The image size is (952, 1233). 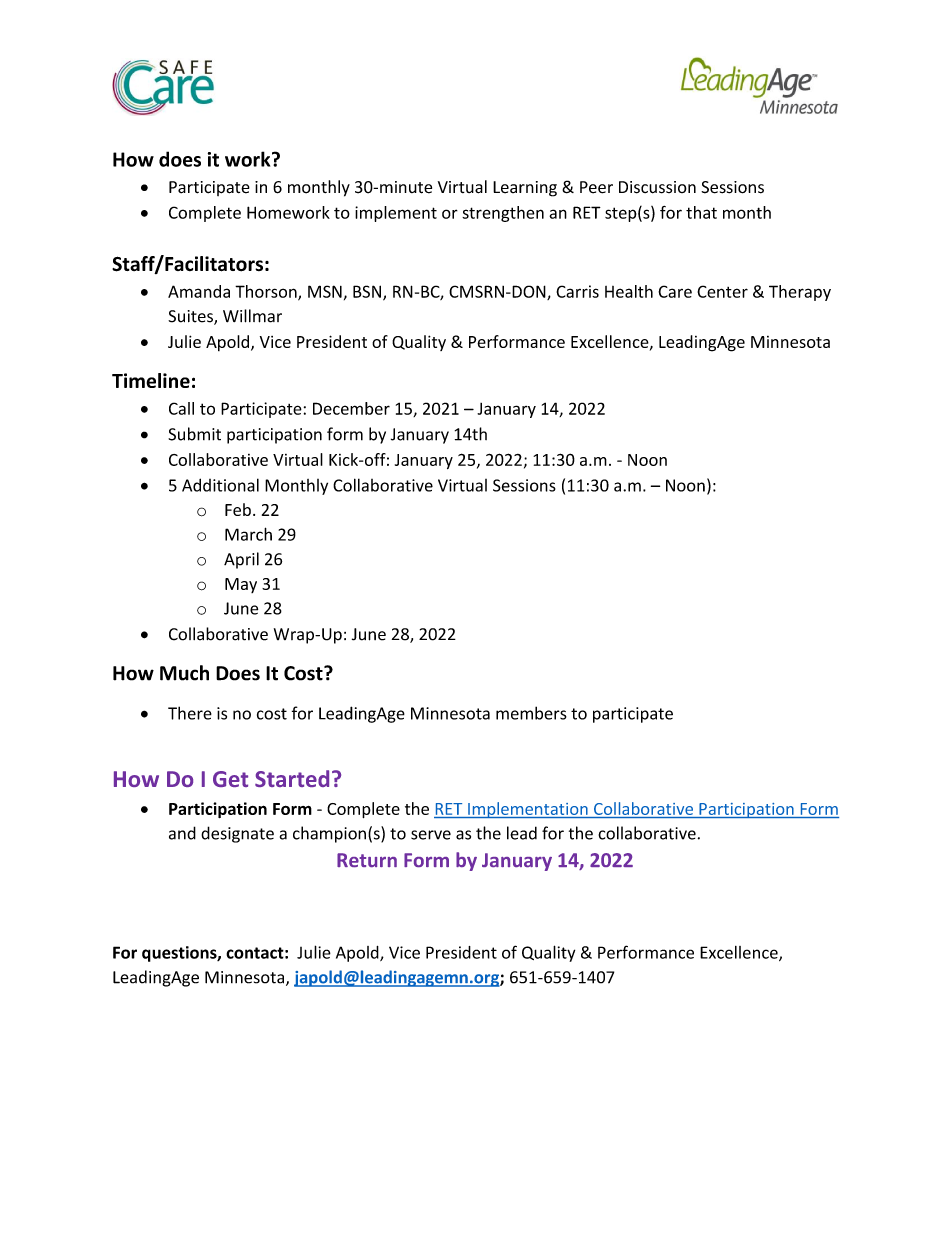 I want to click on serve, so click(x=431, y=835).
